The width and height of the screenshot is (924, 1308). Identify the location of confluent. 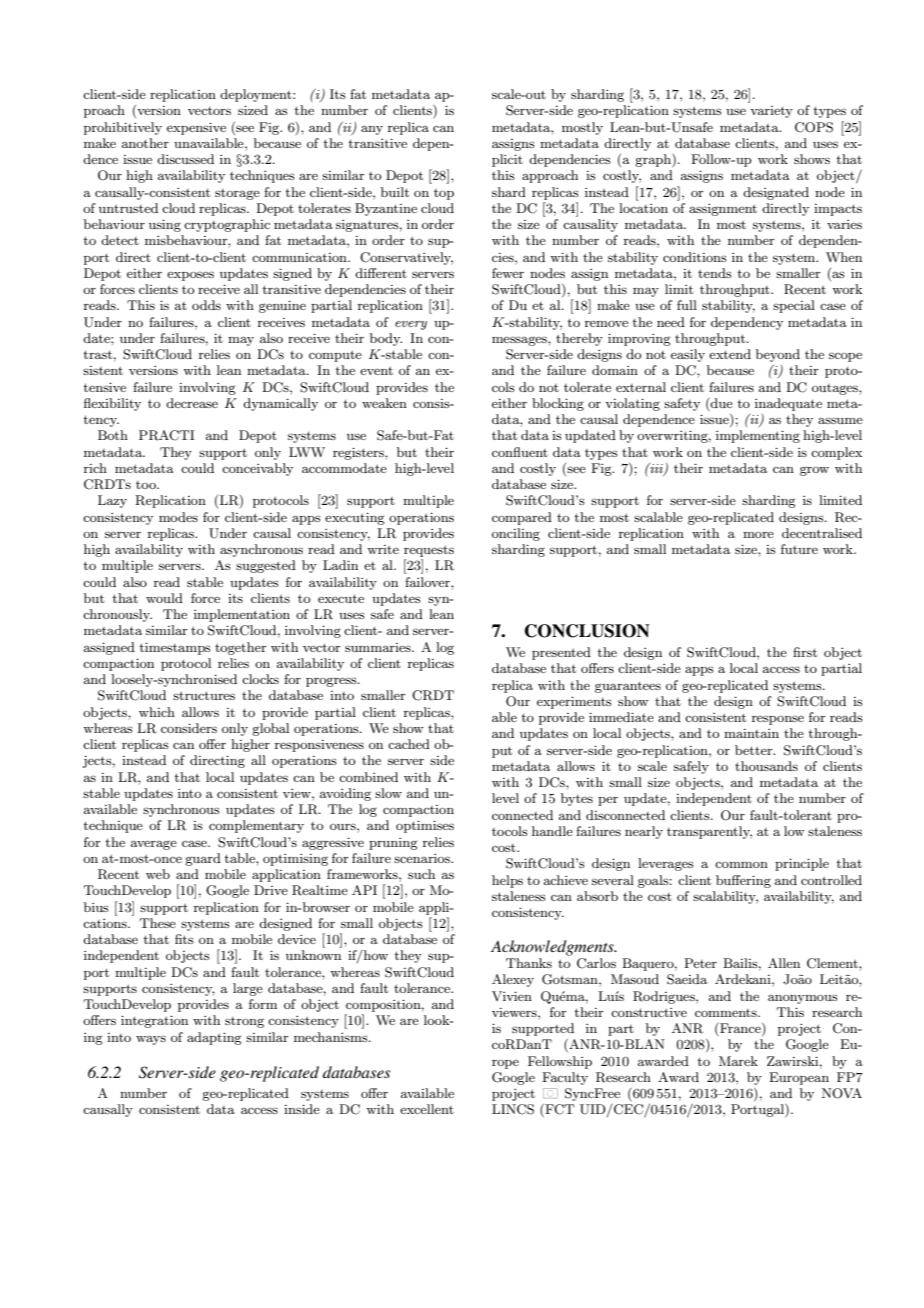
(520, 452).
